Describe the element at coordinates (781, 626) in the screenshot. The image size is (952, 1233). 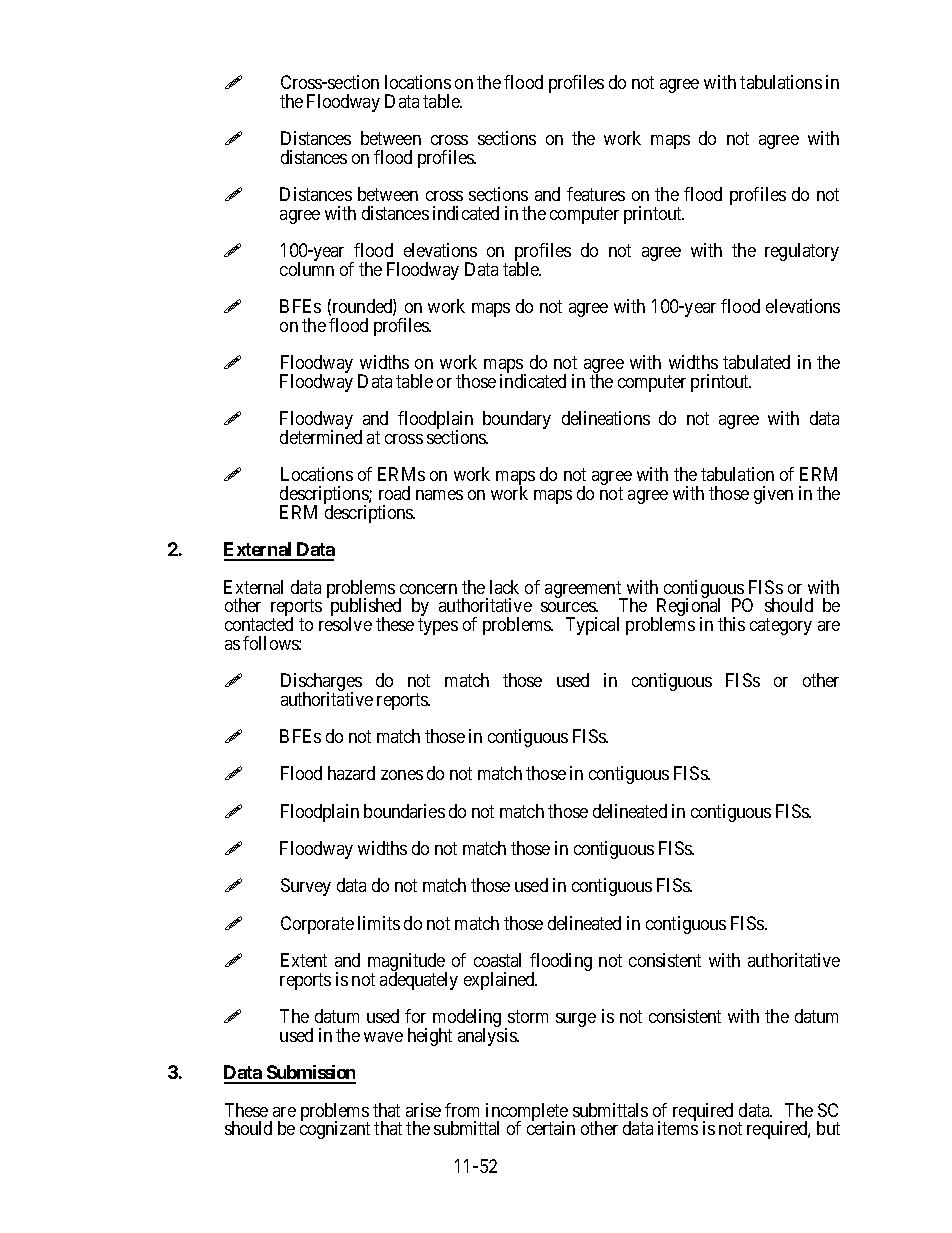
I see `category` at that location.
